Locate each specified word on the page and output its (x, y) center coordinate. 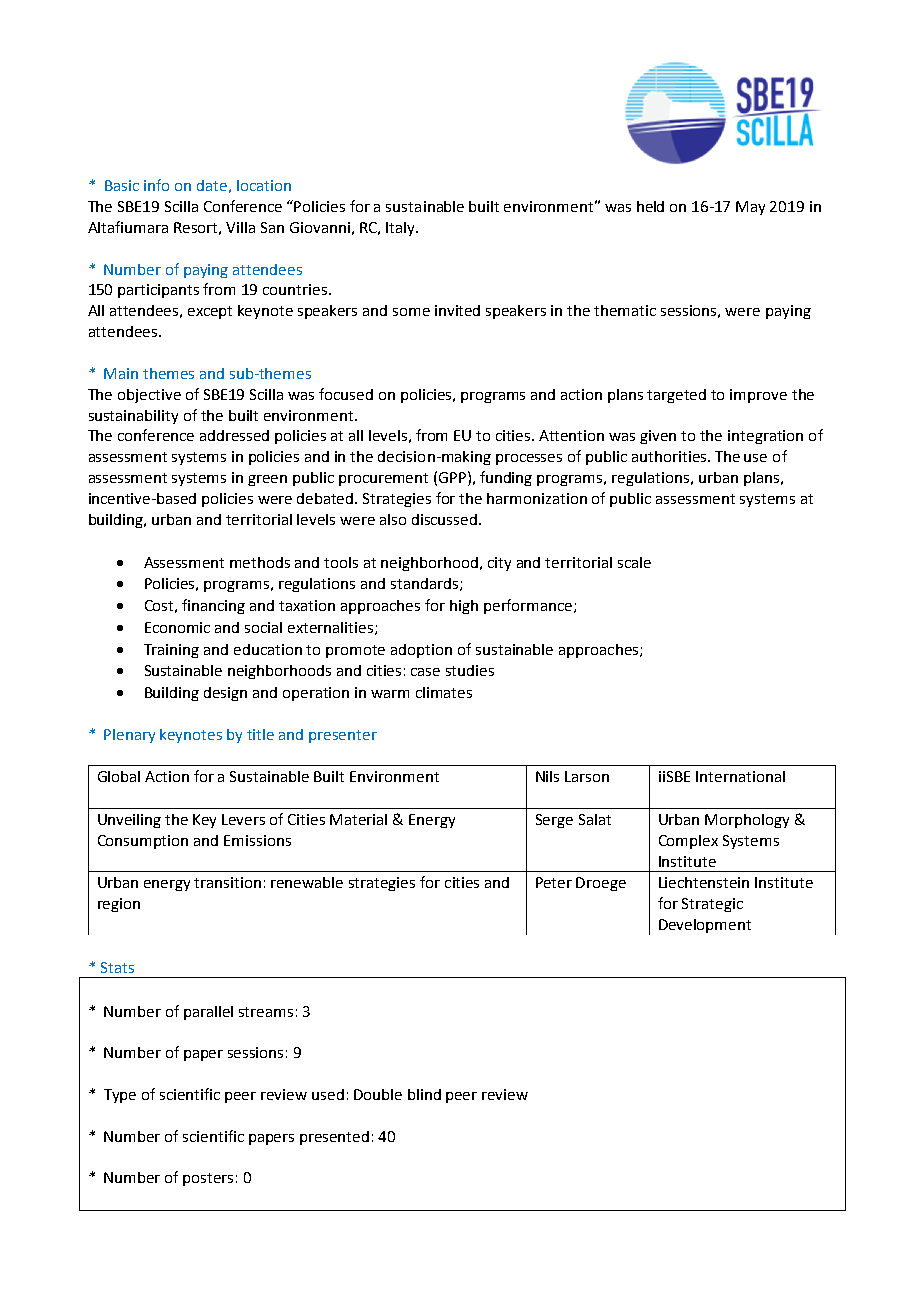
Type (120, 1096)
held (650, 206)
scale (634, 562)
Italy (401, 229)
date (212, 185)
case (425, 672)
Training (171, 651)
